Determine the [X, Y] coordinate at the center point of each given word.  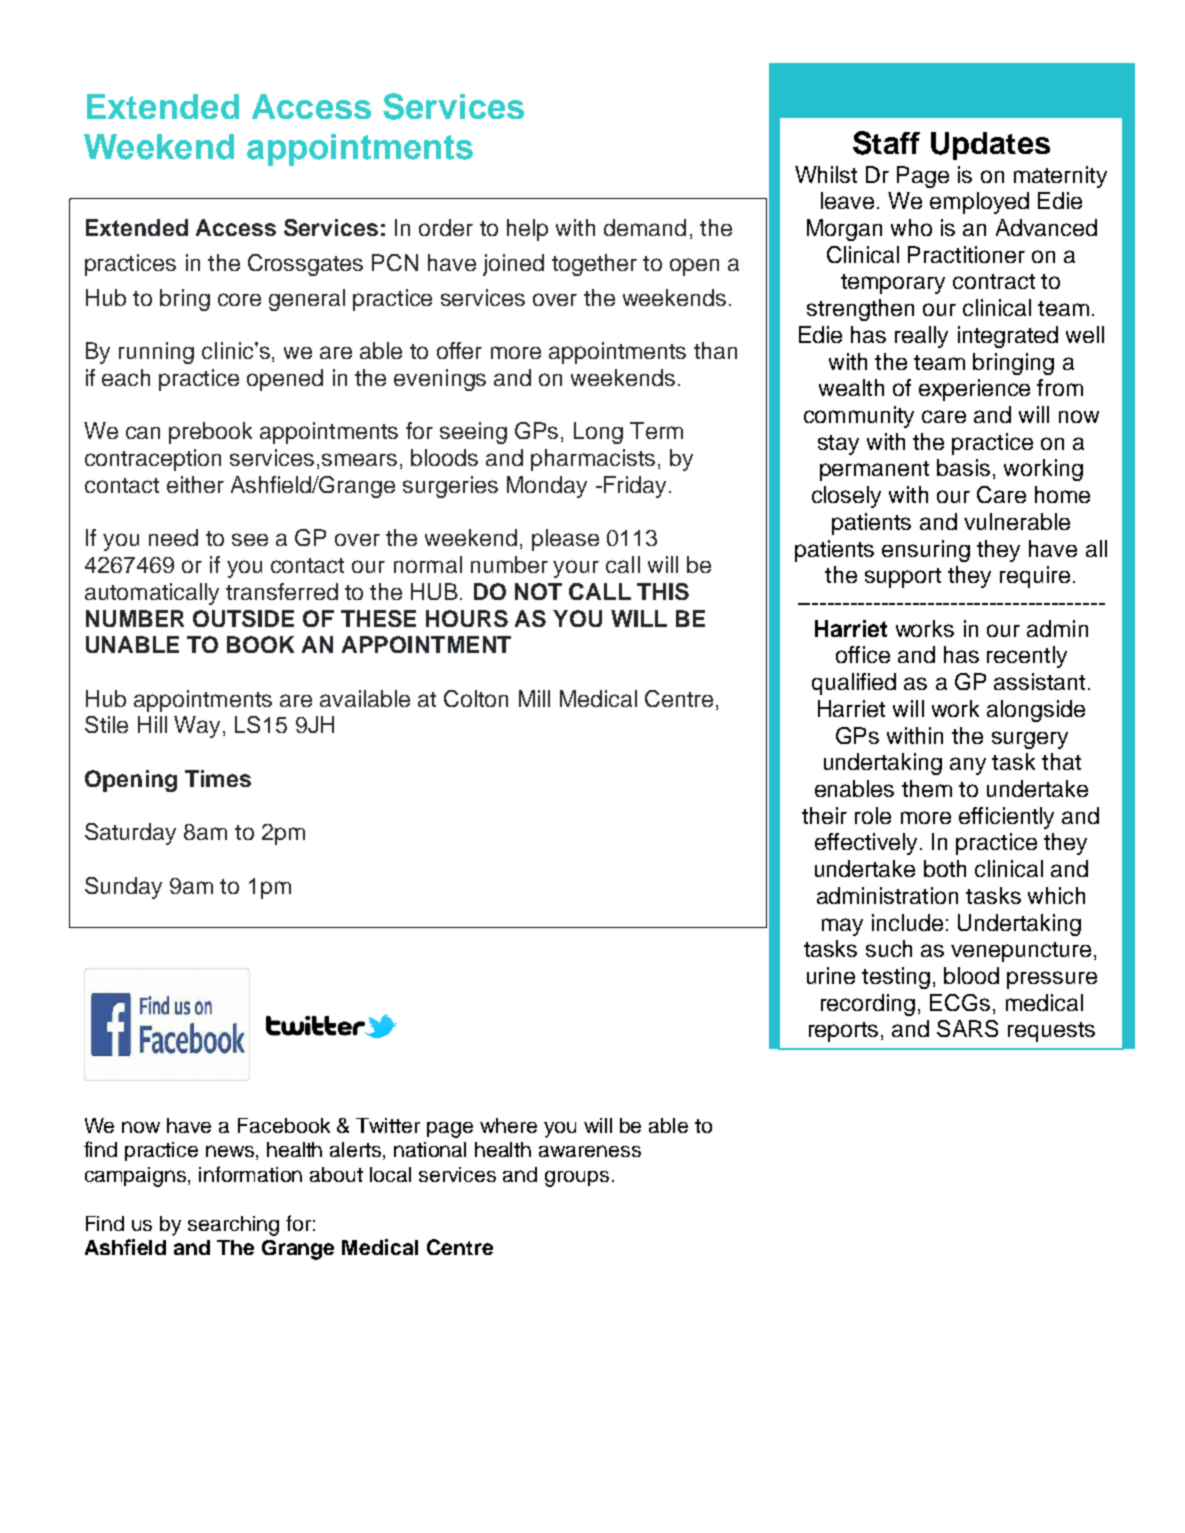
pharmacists [593, 460]
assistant [1039, 681]
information [250, 1174]
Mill [534, 698]
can [143, 432]
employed [979, 203]
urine [831, 975]
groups [577, 1179]
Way [197, 727]
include [907, 922]
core [239, 299]
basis [963, 467]
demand [645, 227]
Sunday [123, 888]
